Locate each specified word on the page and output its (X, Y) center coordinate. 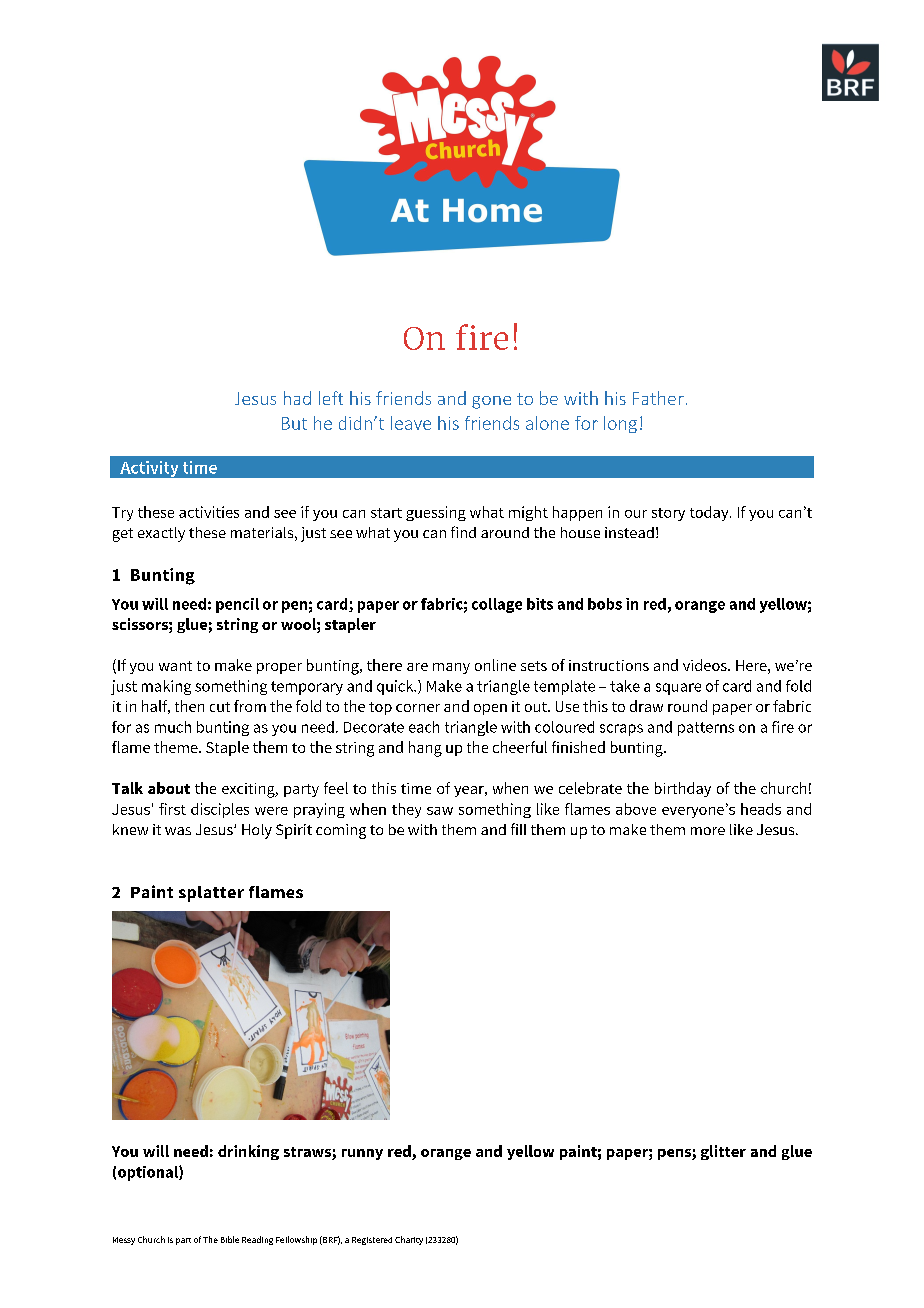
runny (362, 1154)
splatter (211, 894)
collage (497, 605)
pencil (237, 605)
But (294, 423)
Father (658, 398)
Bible (230, 1239)
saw (440, 811)
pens (675, 1154)
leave (411, 423)
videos (706, 665)
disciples (220, 810)
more (708, 831)
